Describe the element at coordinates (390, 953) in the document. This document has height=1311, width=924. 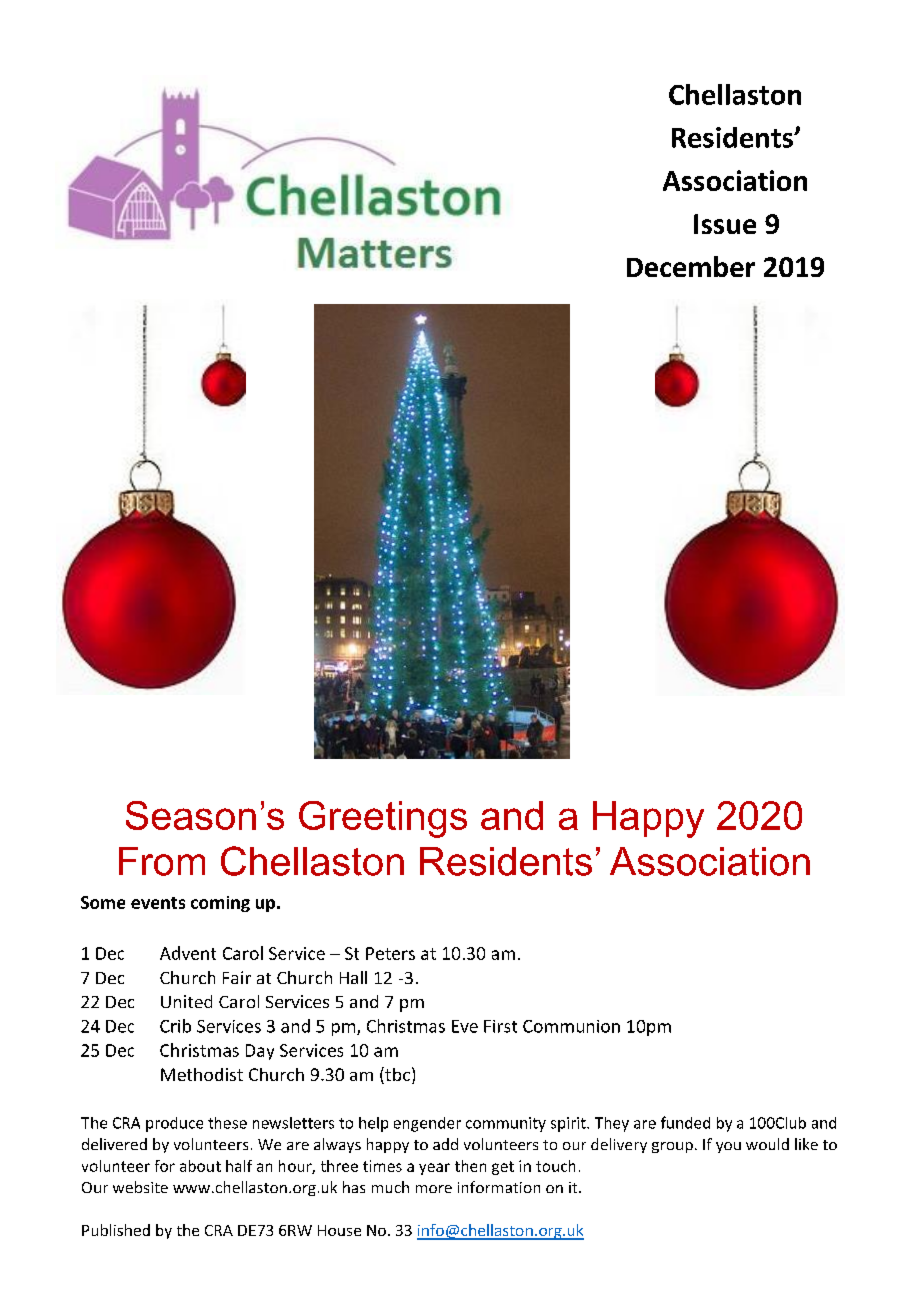
I see `Peters` at that location.
